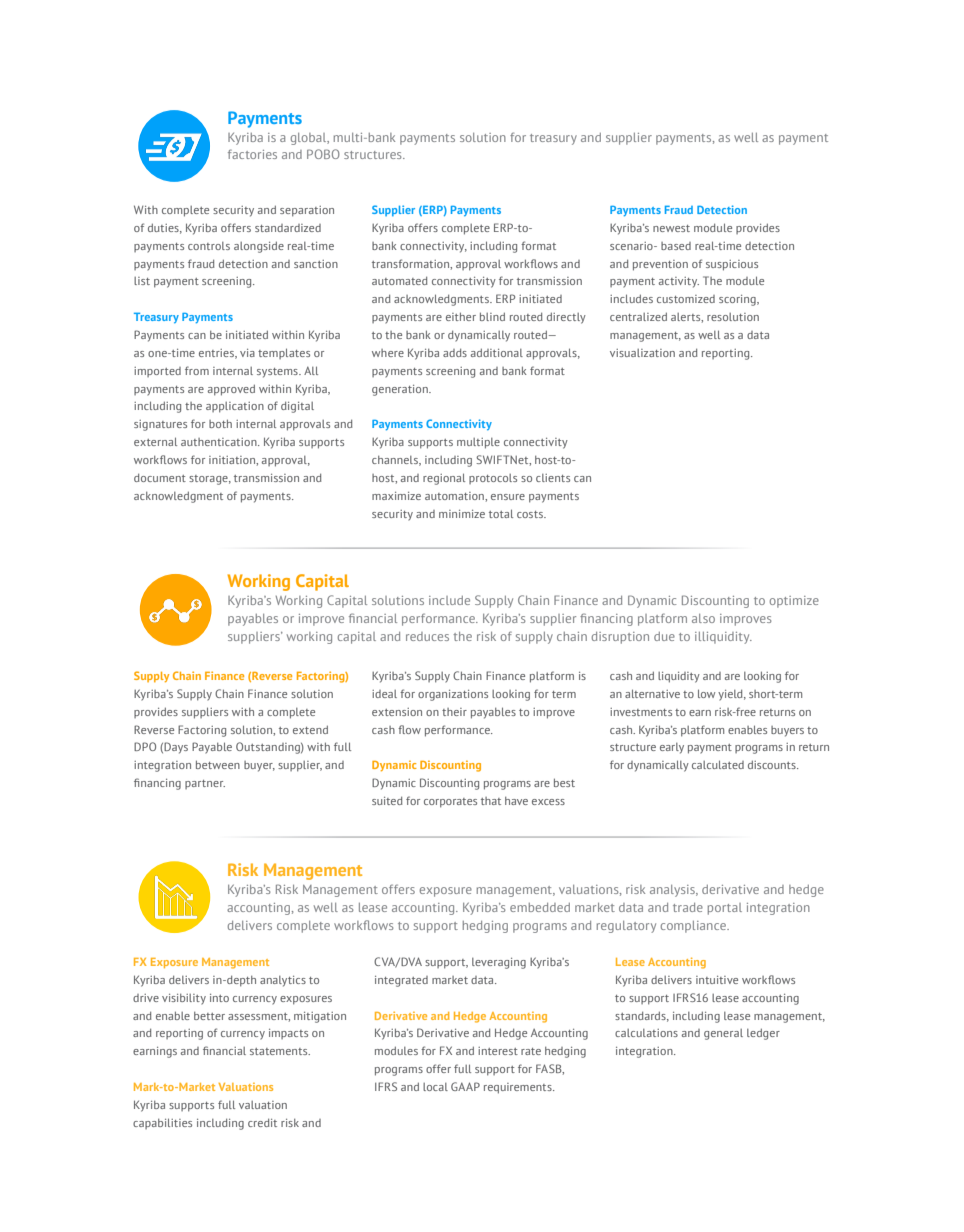 The height and width of the screenshot is (1232, 964). Describe the element at coordinates (723, 1034) in the screenshot. I see `general` at that location.
